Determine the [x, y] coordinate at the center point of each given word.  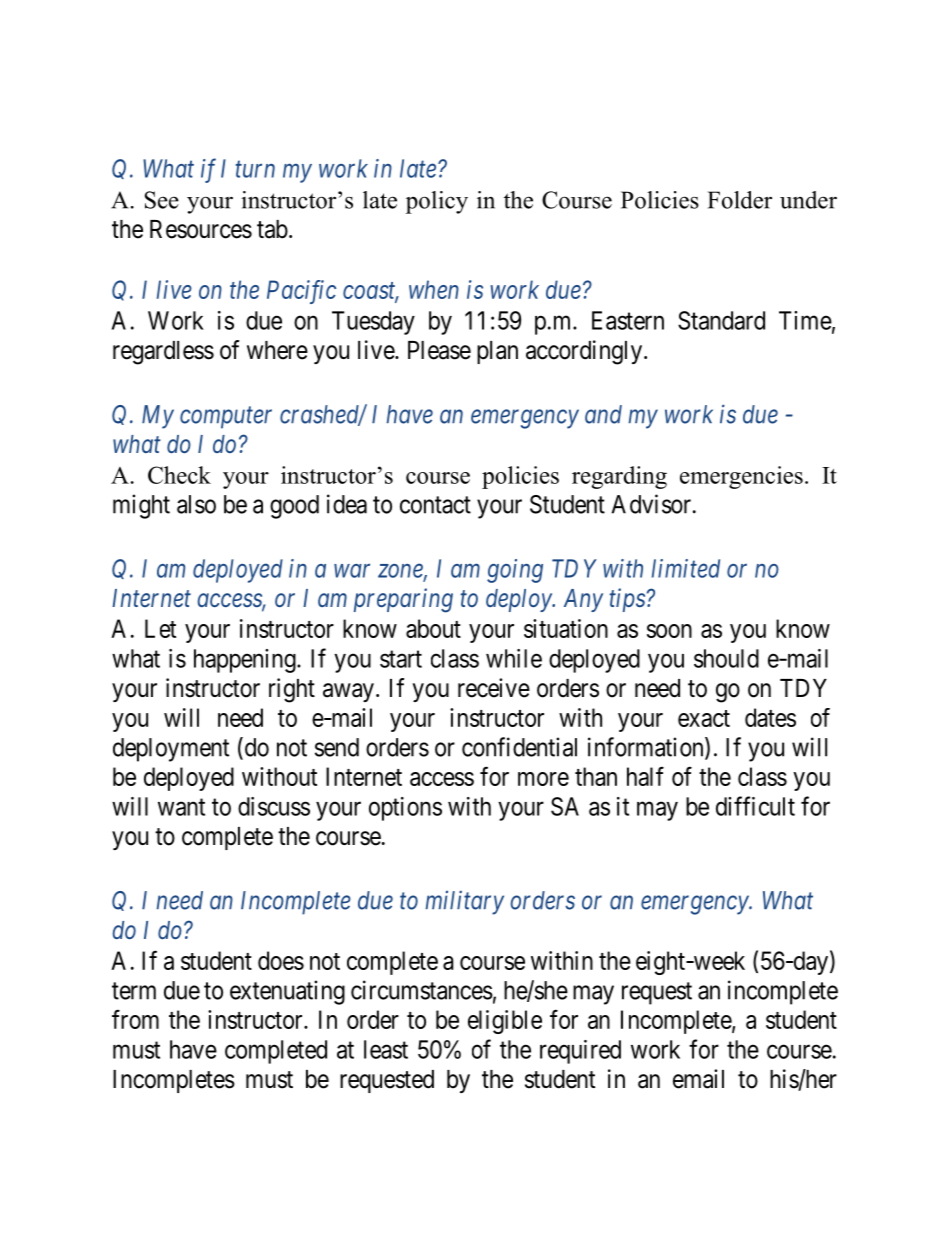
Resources [201, 229]
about [433, 628]
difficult [755, 806]
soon [669, 631]
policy [437, 202]
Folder [740, 200]
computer [226, 418]
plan [497, 352]
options [405, 809]
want [181, 807]
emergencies [741, 477]
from [135, 1019]
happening [246, 661]
